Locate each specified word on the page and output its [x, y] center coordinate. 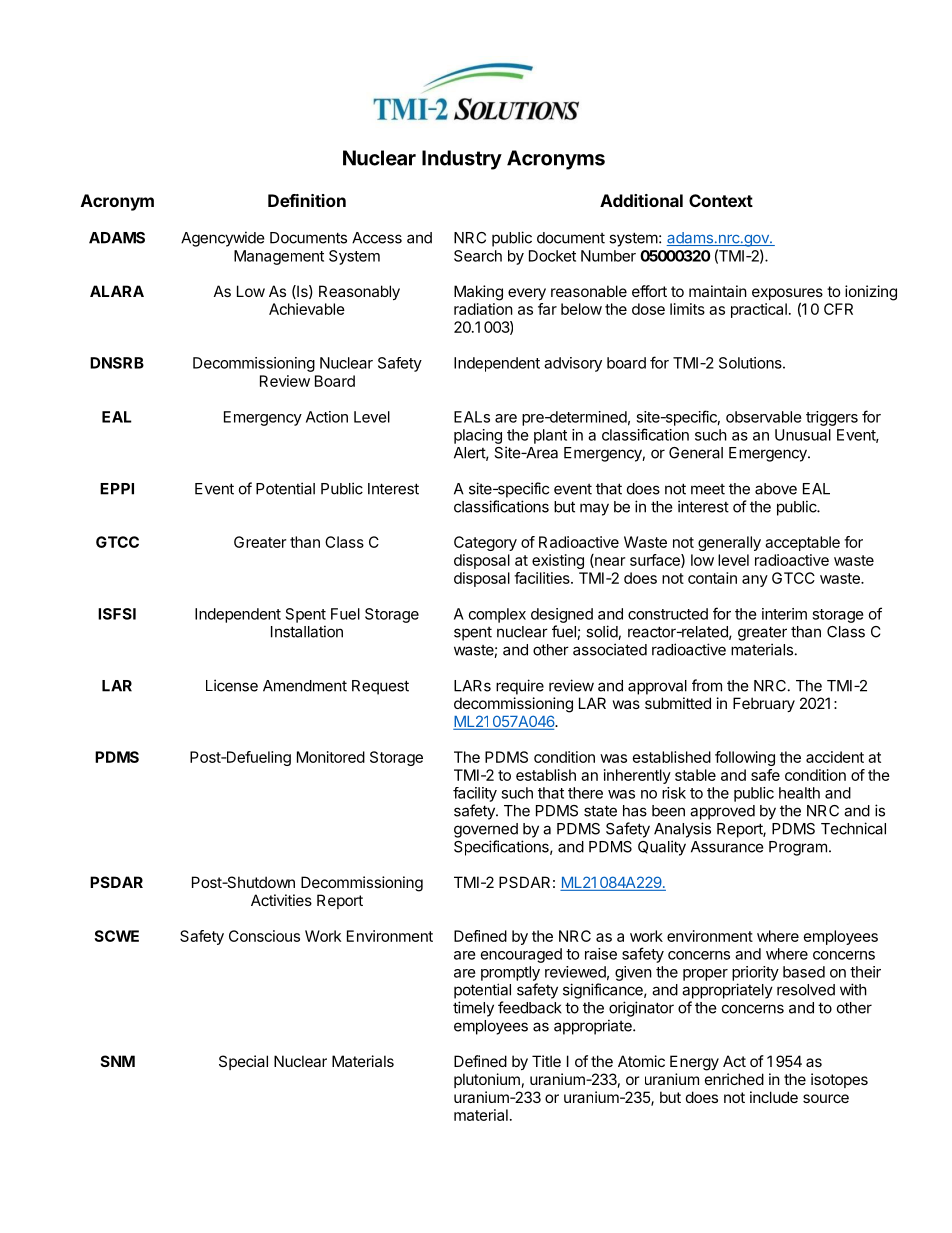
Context [721, 200]
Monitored [331, 757]
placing [478, 436]
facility [475, 794]
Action [327, 417]
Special [243, 1062]
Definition [307, 200]
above [776, 489]
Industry [462, 160]
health [799, 793]
